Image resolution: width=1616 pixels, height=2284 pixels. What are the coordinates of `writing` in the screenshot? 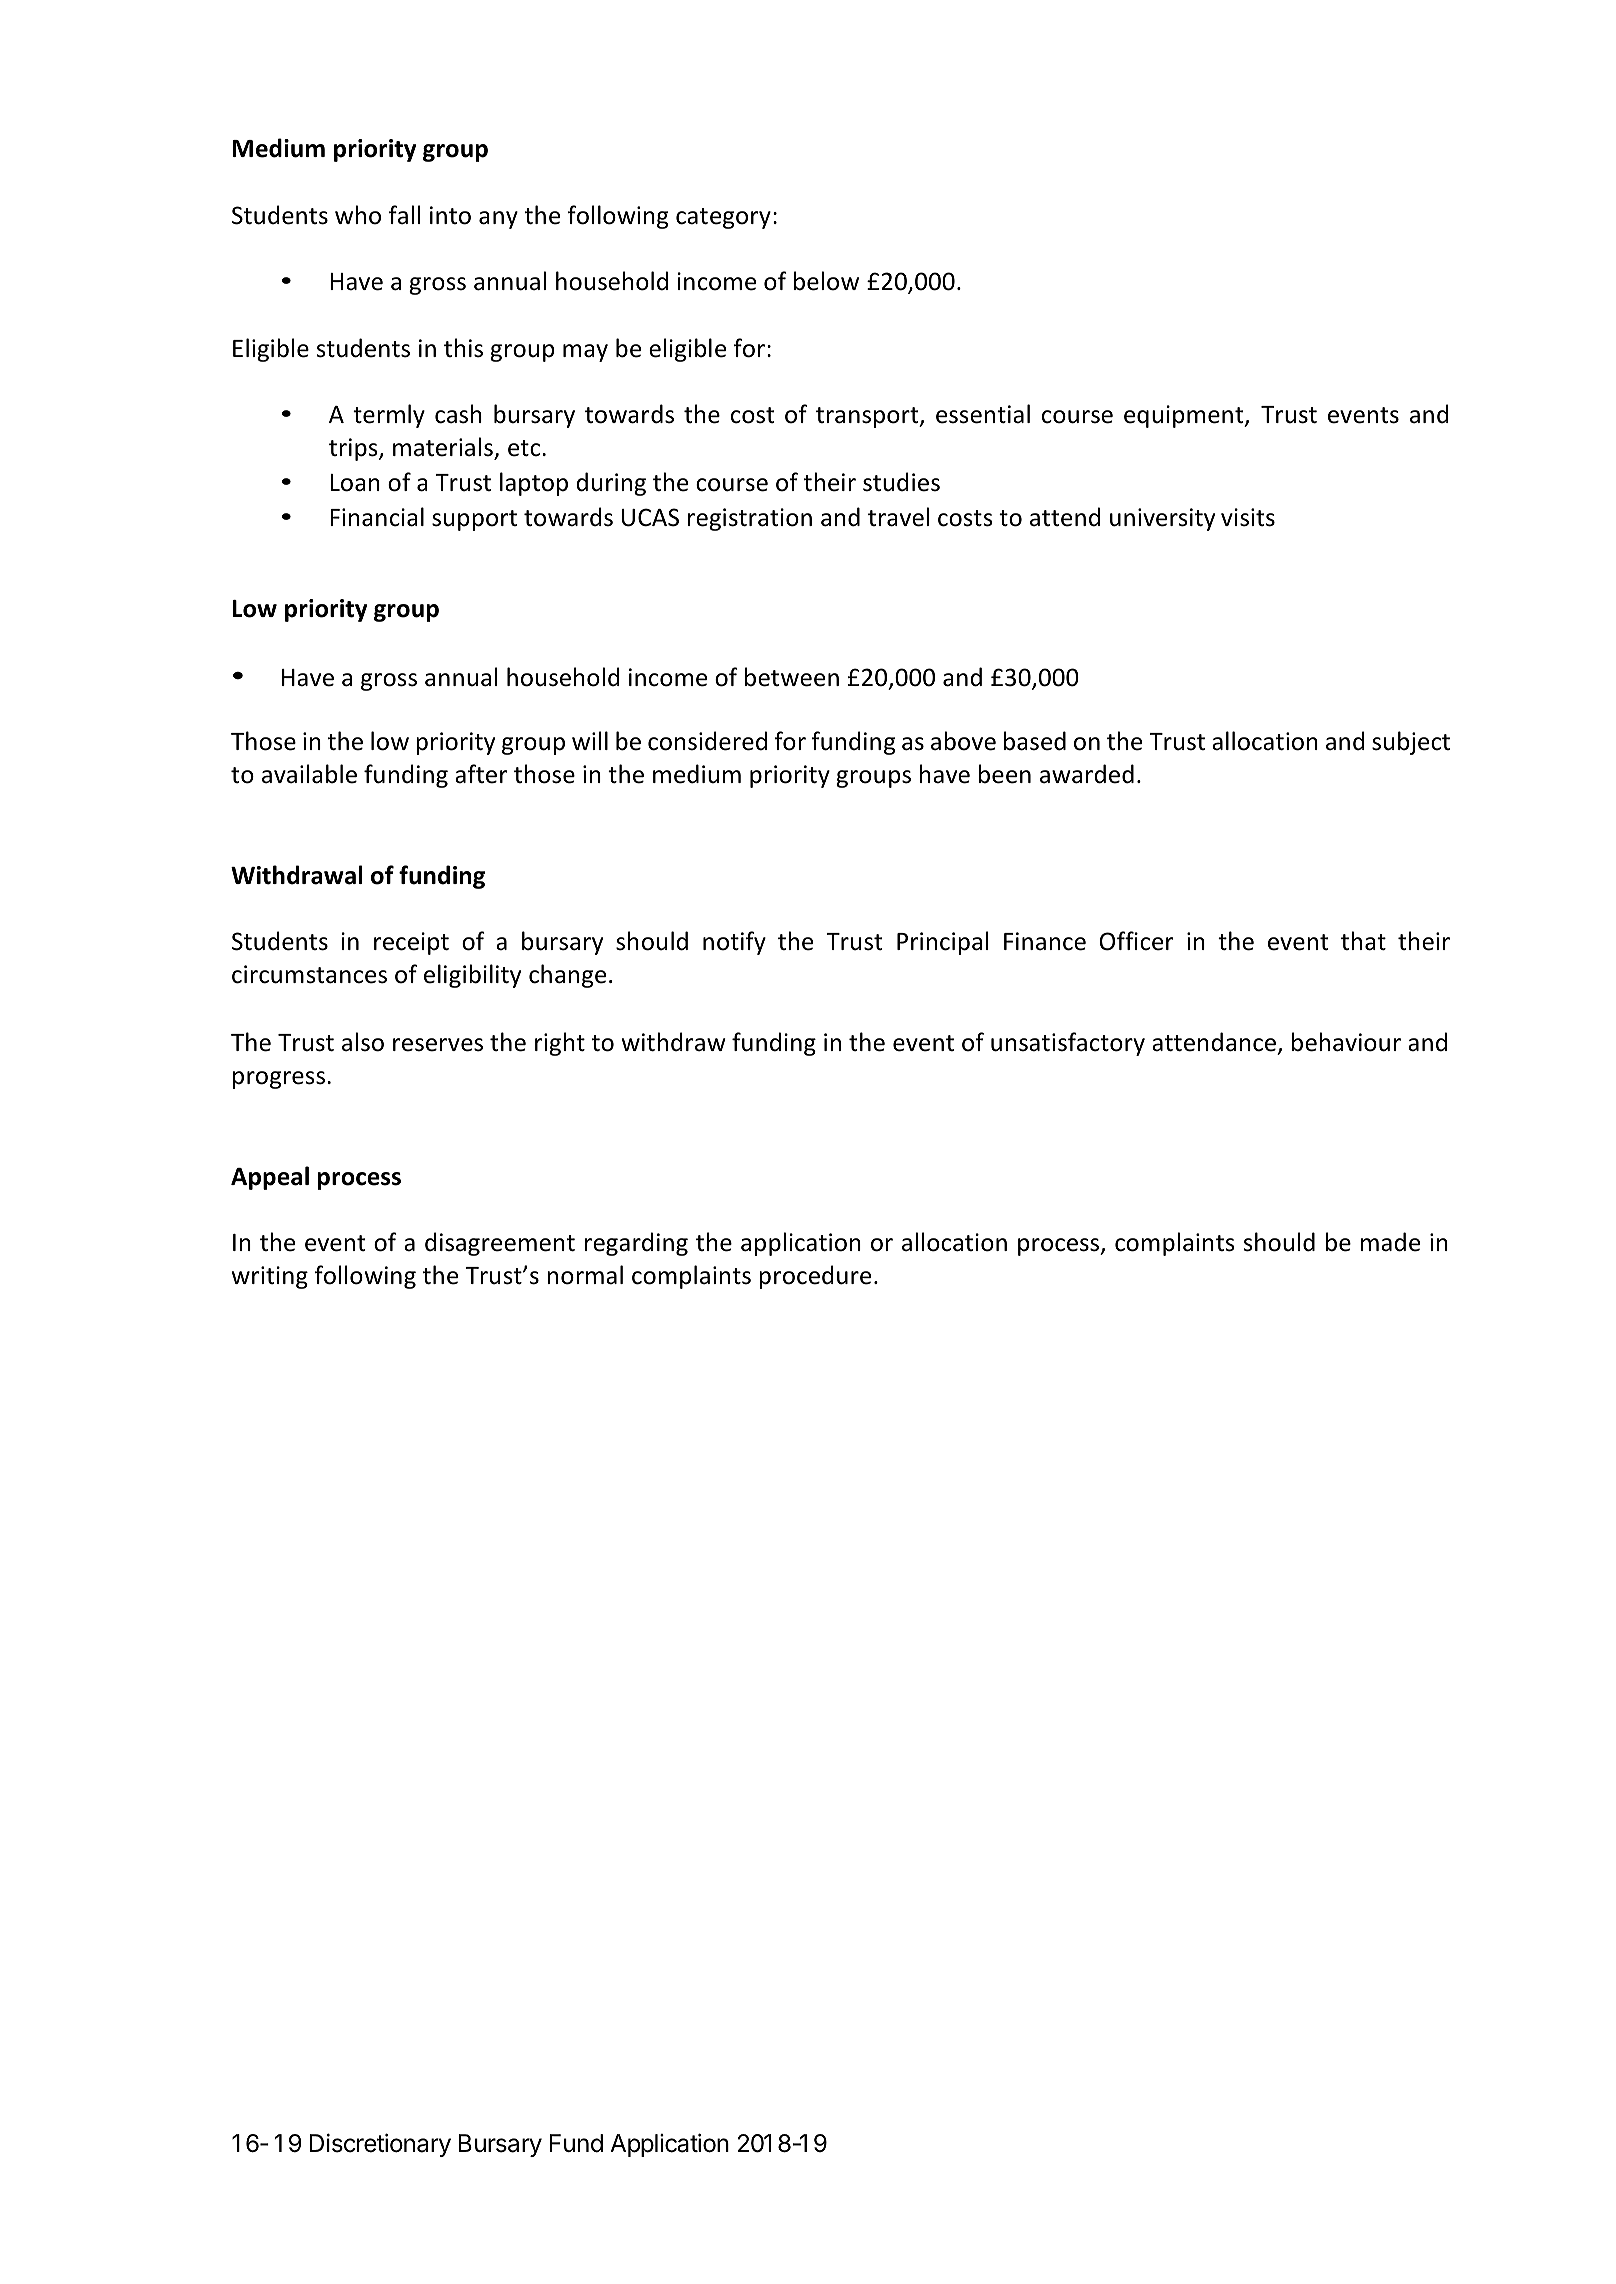 It's located at (270, 1277).
